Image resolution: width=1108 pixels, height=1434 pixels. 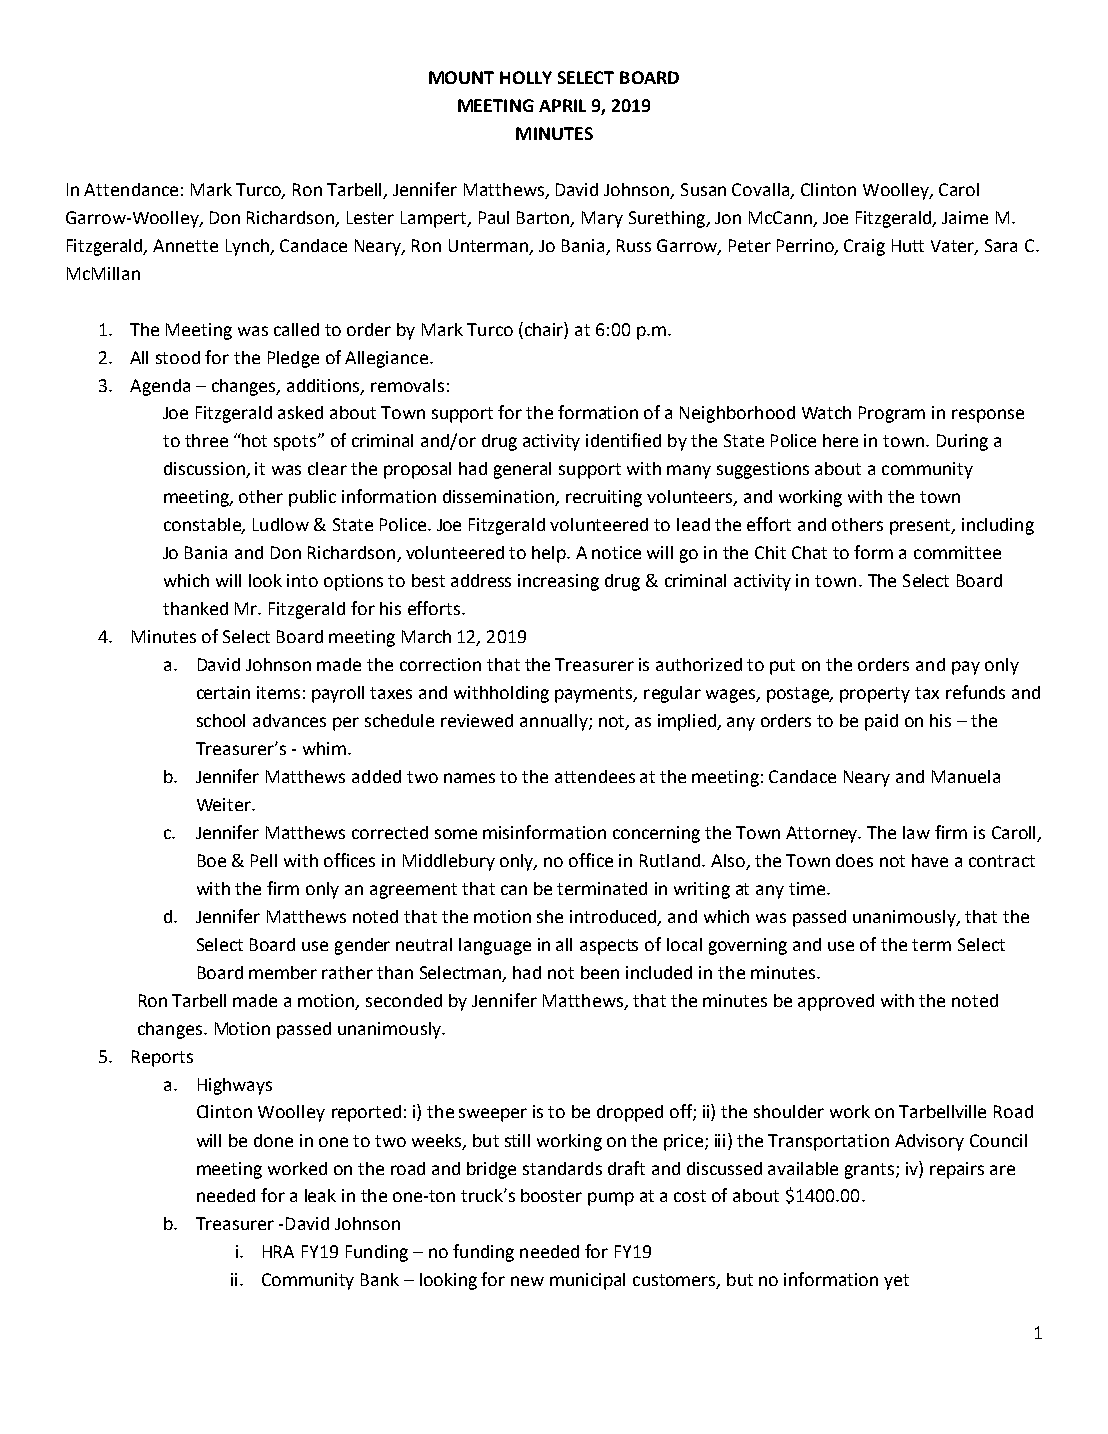 I want to click on HRA, so click(x=278, y=1251).
